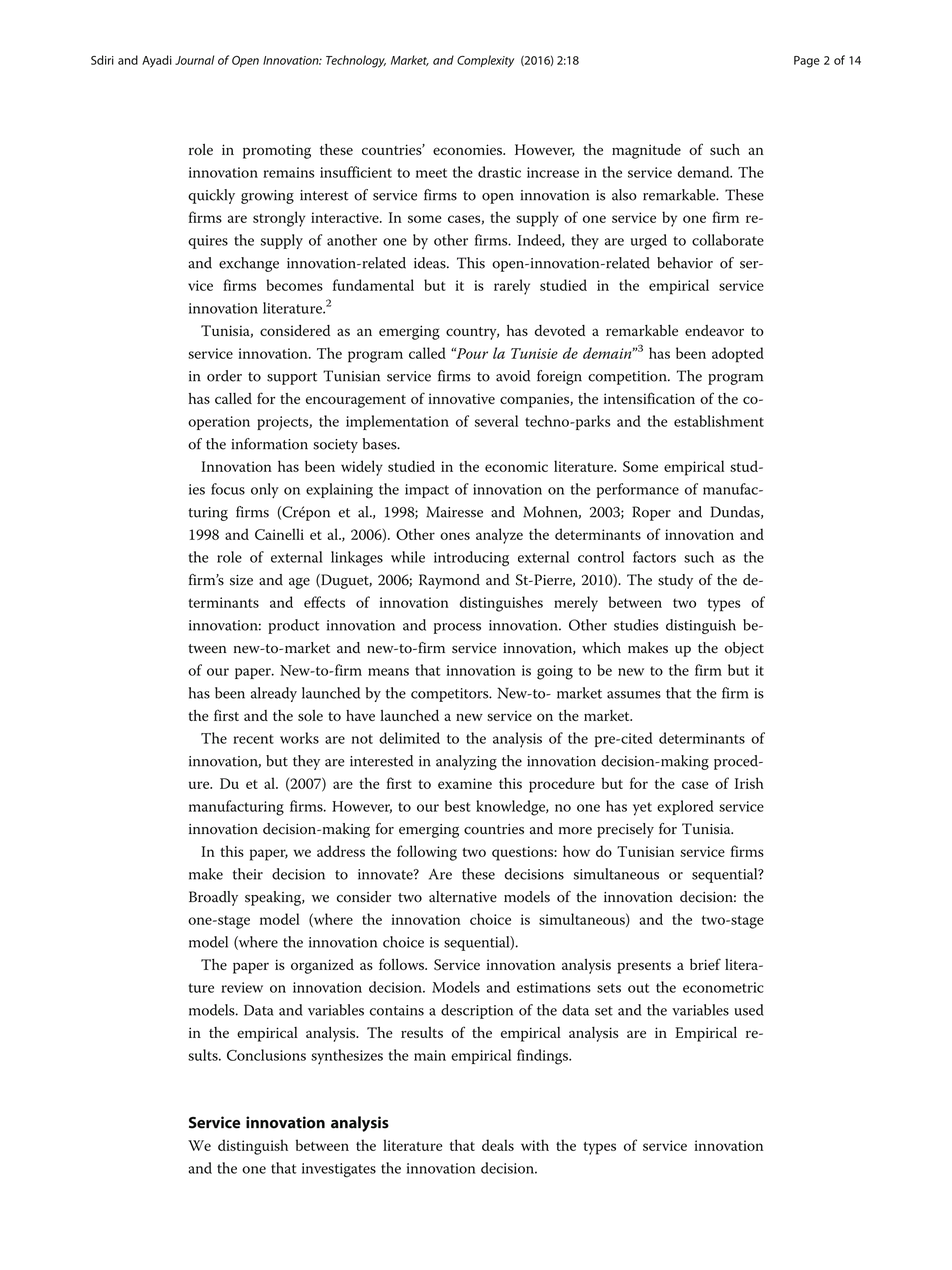 This screenshot has width=952, height=1270. What do you see at coordinates (277, 151) in the screenshot?
I see `promoting` at bounding box center [277, 151].
